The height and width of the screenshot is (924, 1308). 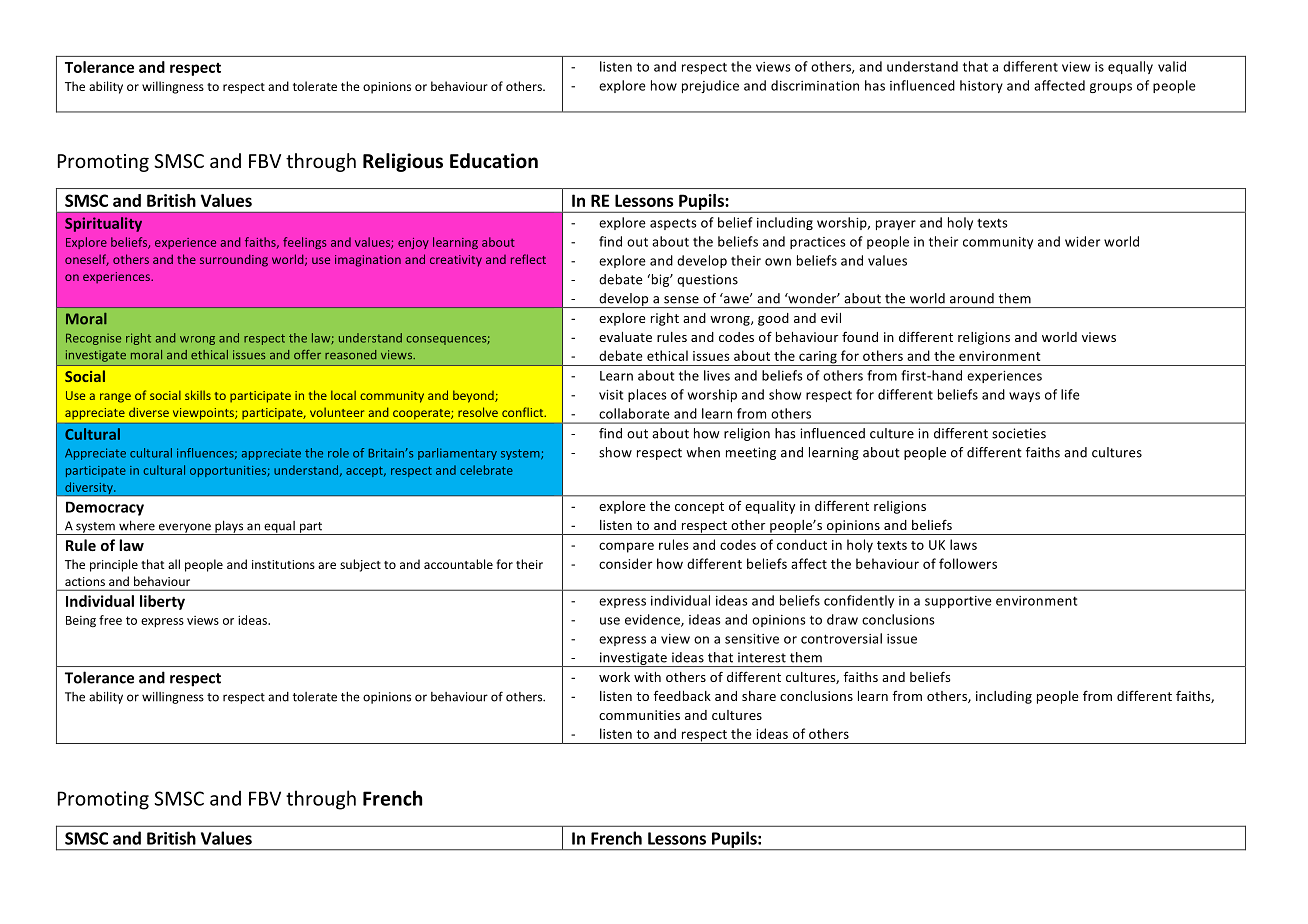 What do you see at coordinates (981, 86) in the screenshot?
I see `history` at bounding box center [981, 86].
